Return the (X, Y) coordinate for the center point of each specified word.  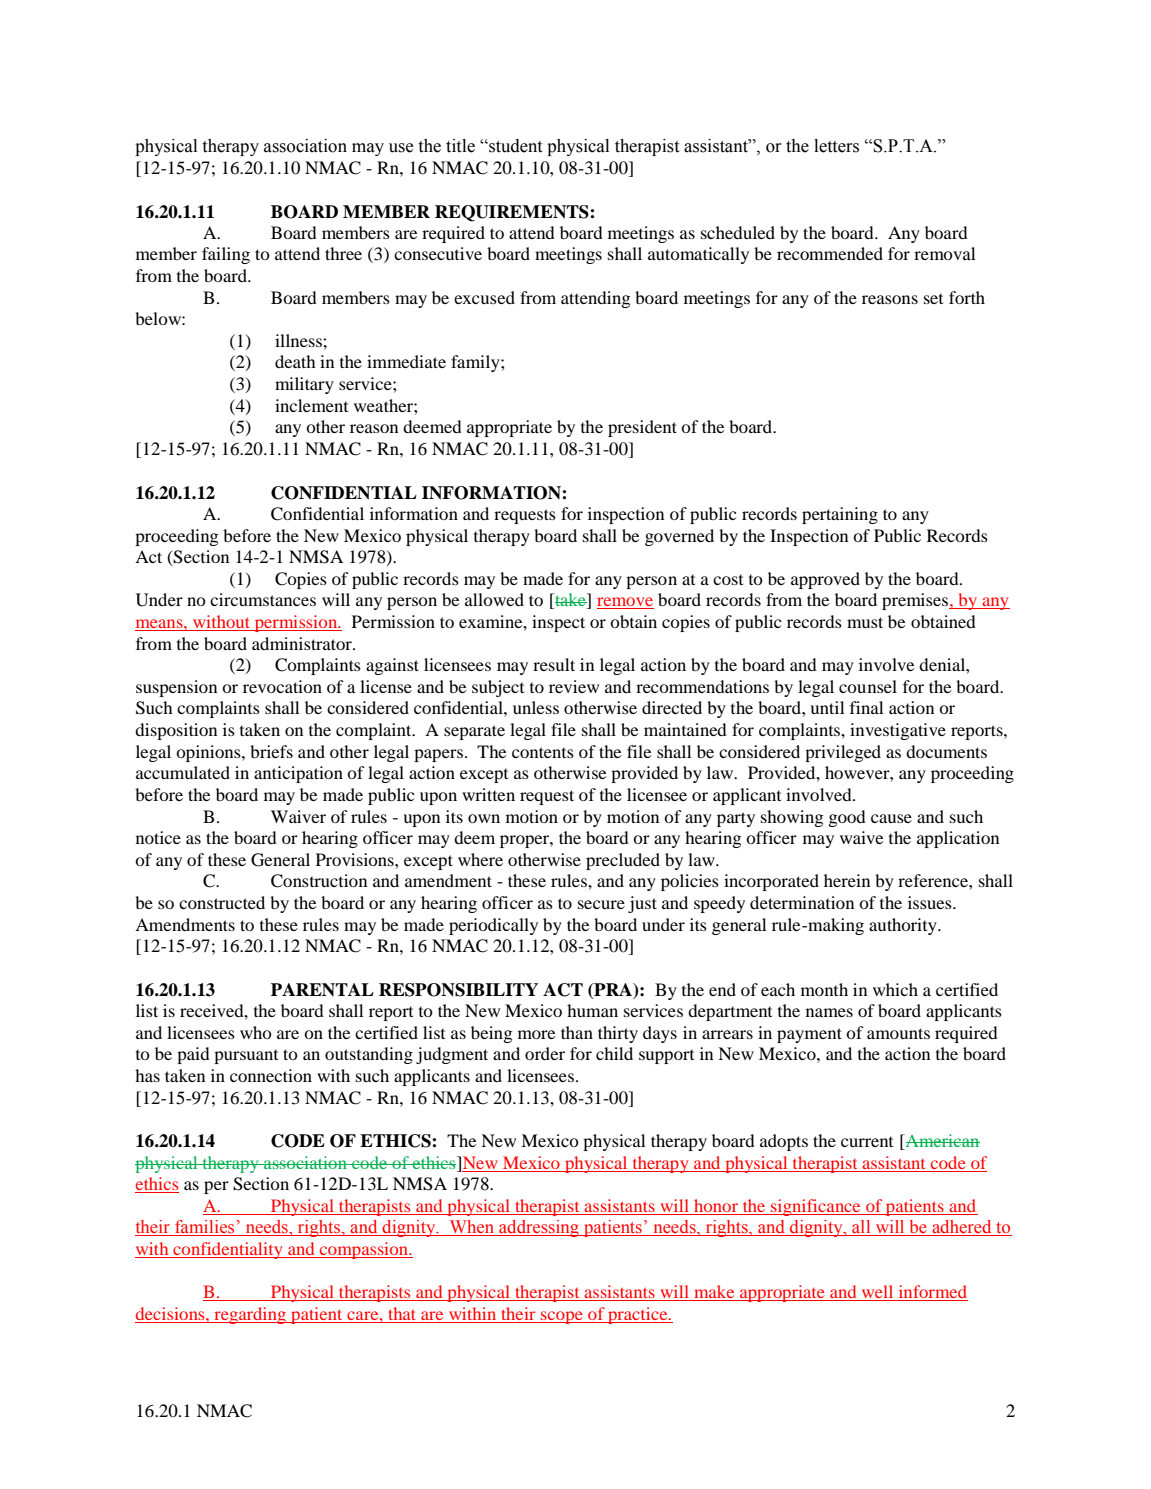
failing (226, 255)
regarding (250, 1315)
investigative (898, 731)
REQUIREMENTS (513, 213)
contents (543, 752)
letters (836, 146)
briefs (271, 751)
